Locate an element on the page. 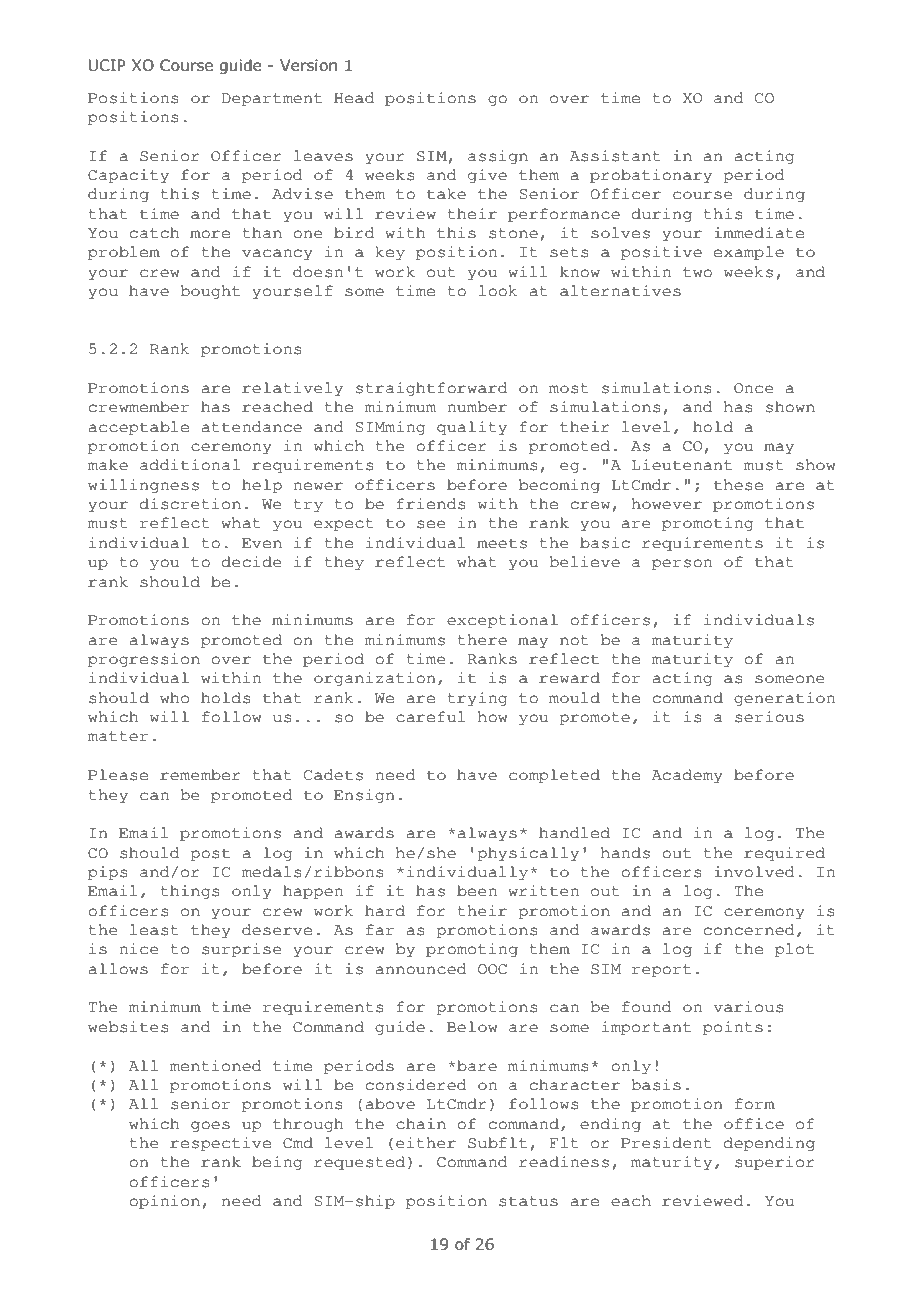 Image resolution: width=924 pixels, height=1308 pixels. Department is located at coordinates (272, 100).
